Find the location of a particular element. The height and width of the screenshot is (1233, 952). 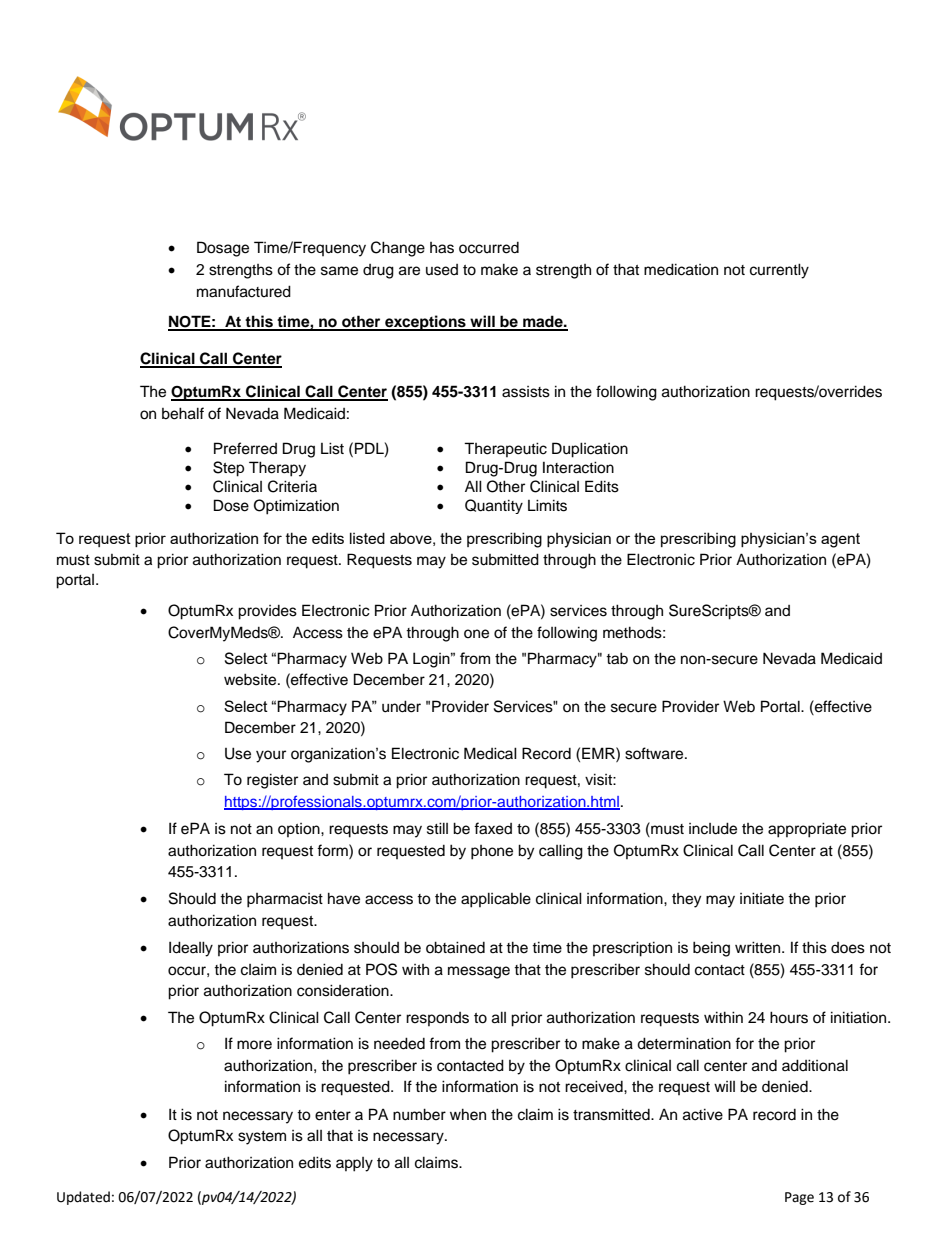

Dose is located at coordinates (231, 505).
